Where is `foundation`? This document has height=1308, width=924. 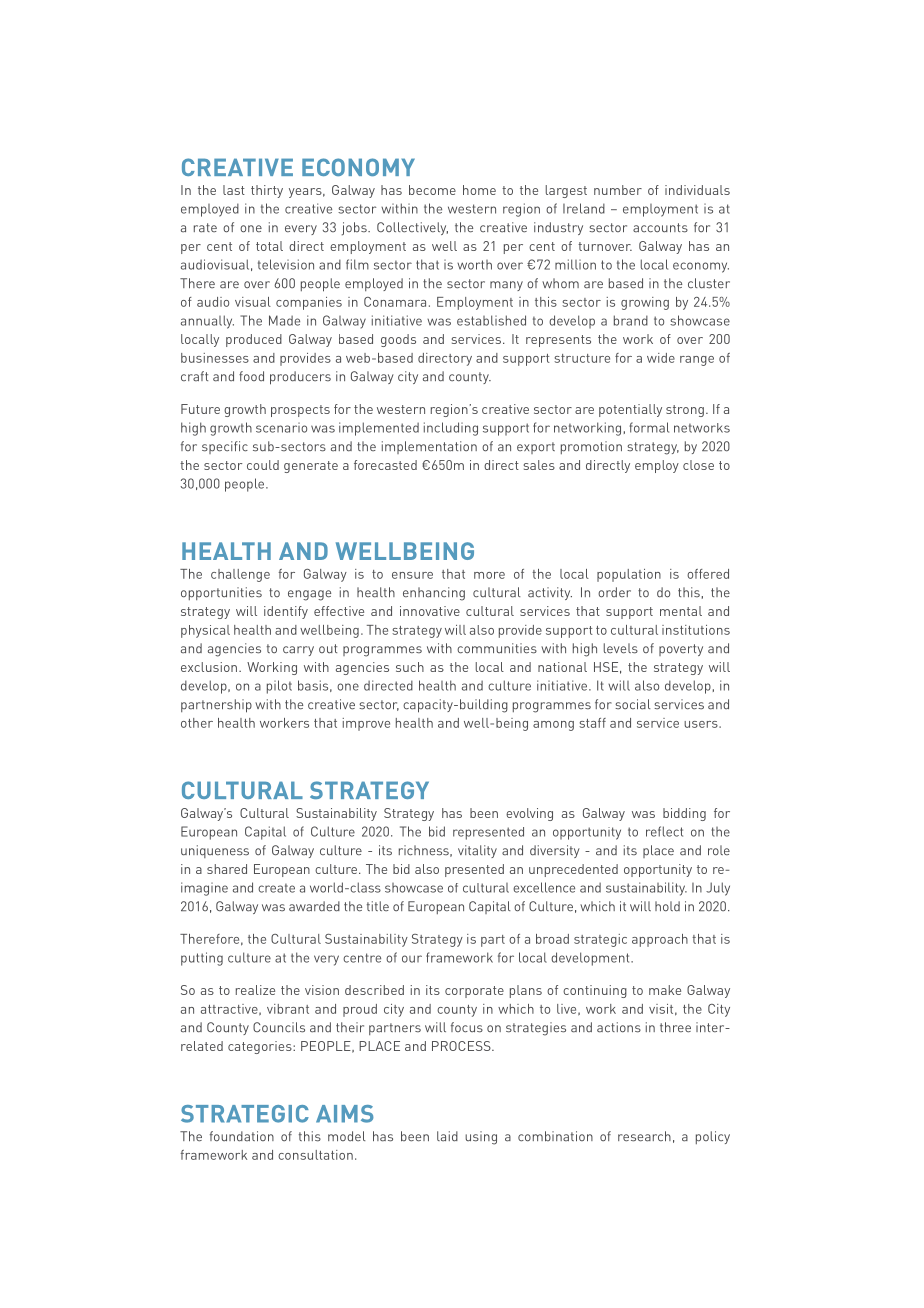
foundation is located at coordinates (242, 1136).
